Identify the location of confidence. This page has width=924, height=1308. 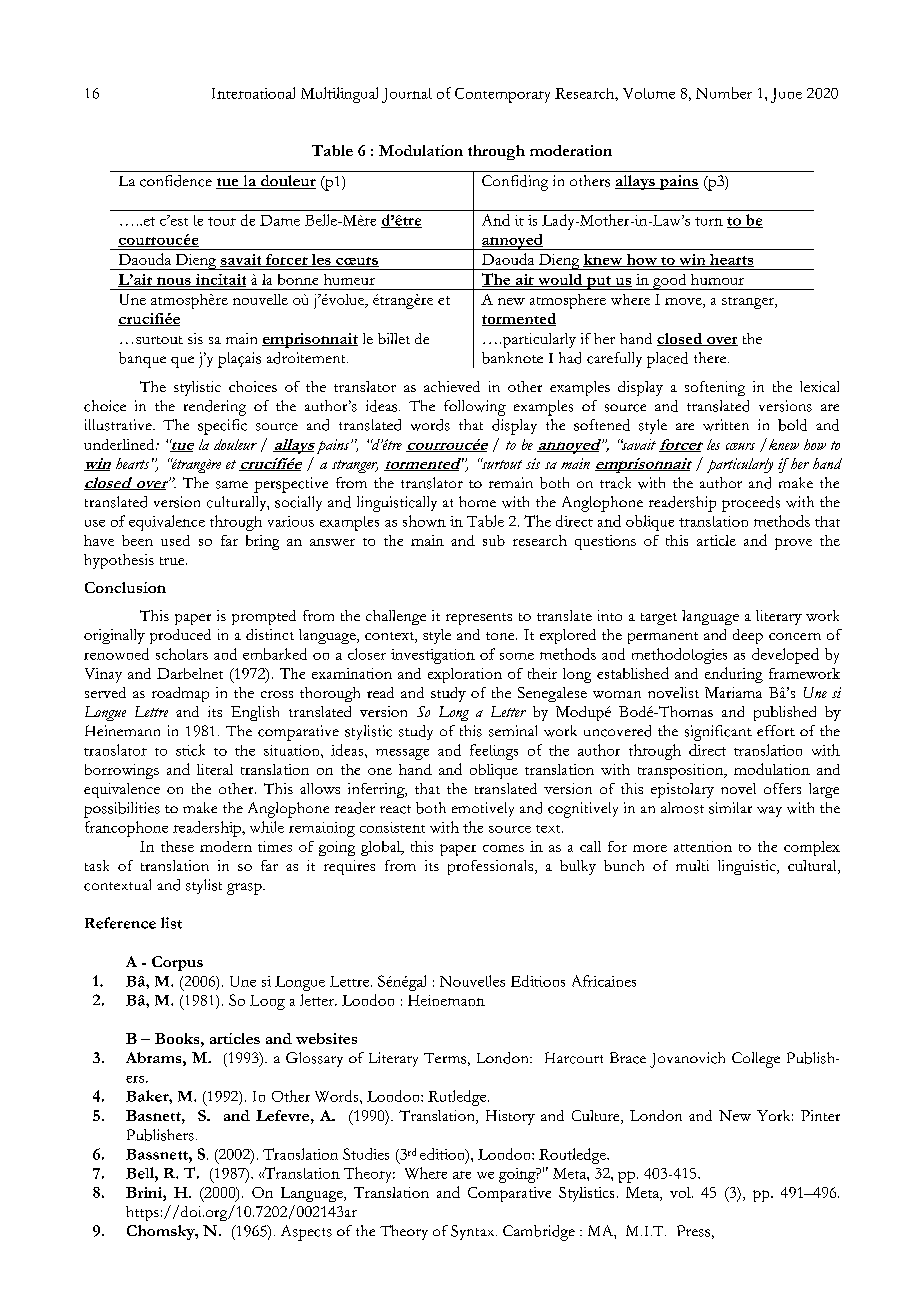
(176, 181).
